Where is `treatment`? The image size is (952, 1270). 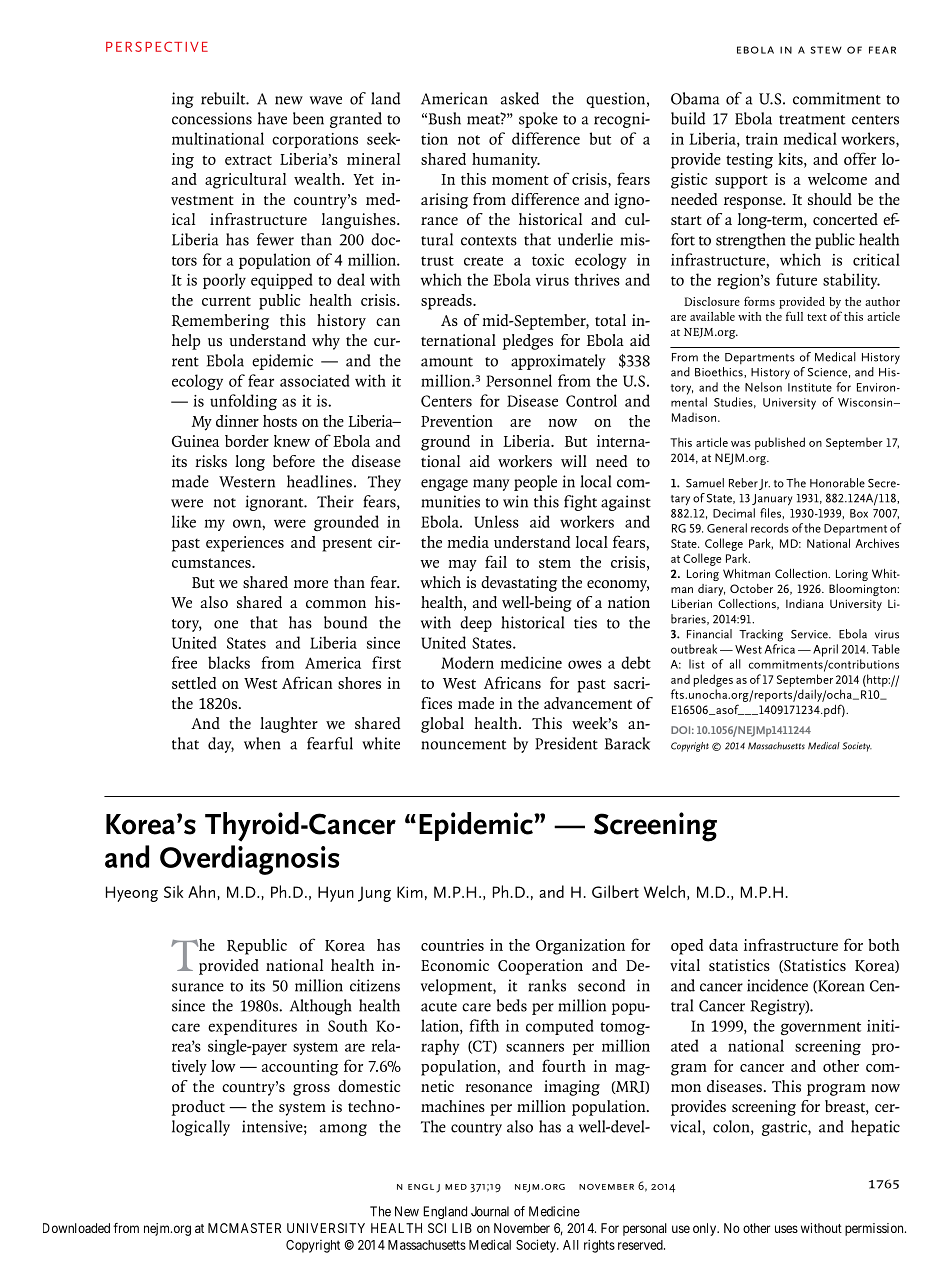 treatment is located at coordinates (812, 120).
